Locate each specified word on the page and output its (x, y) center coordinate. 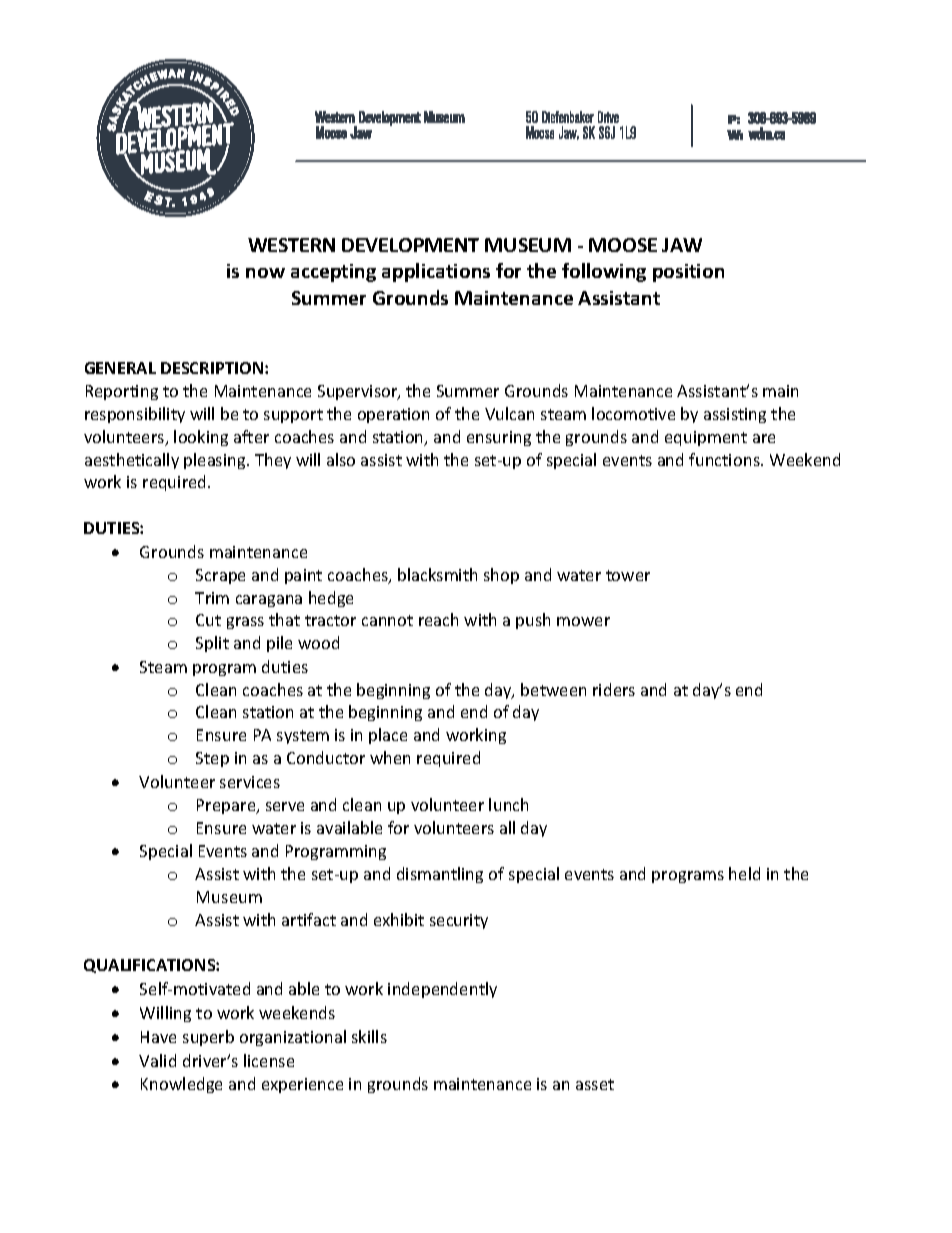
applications (436, 272)
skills (369, 1036)
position (688, 273)
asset (595, 1084)
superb (208, 1038)
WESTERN (291, 245)
